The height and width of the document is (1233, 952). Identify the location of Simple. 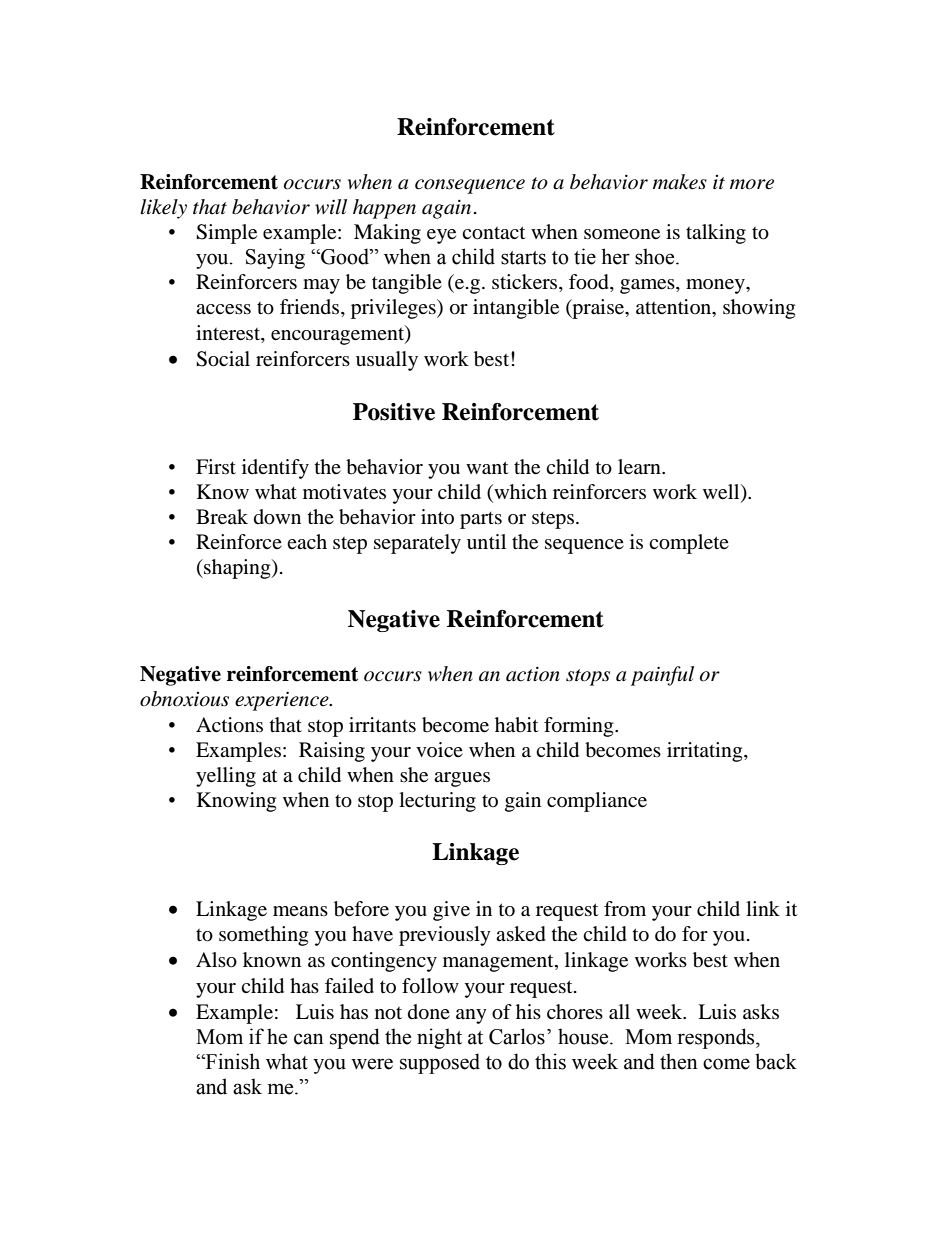
(226, 234).
